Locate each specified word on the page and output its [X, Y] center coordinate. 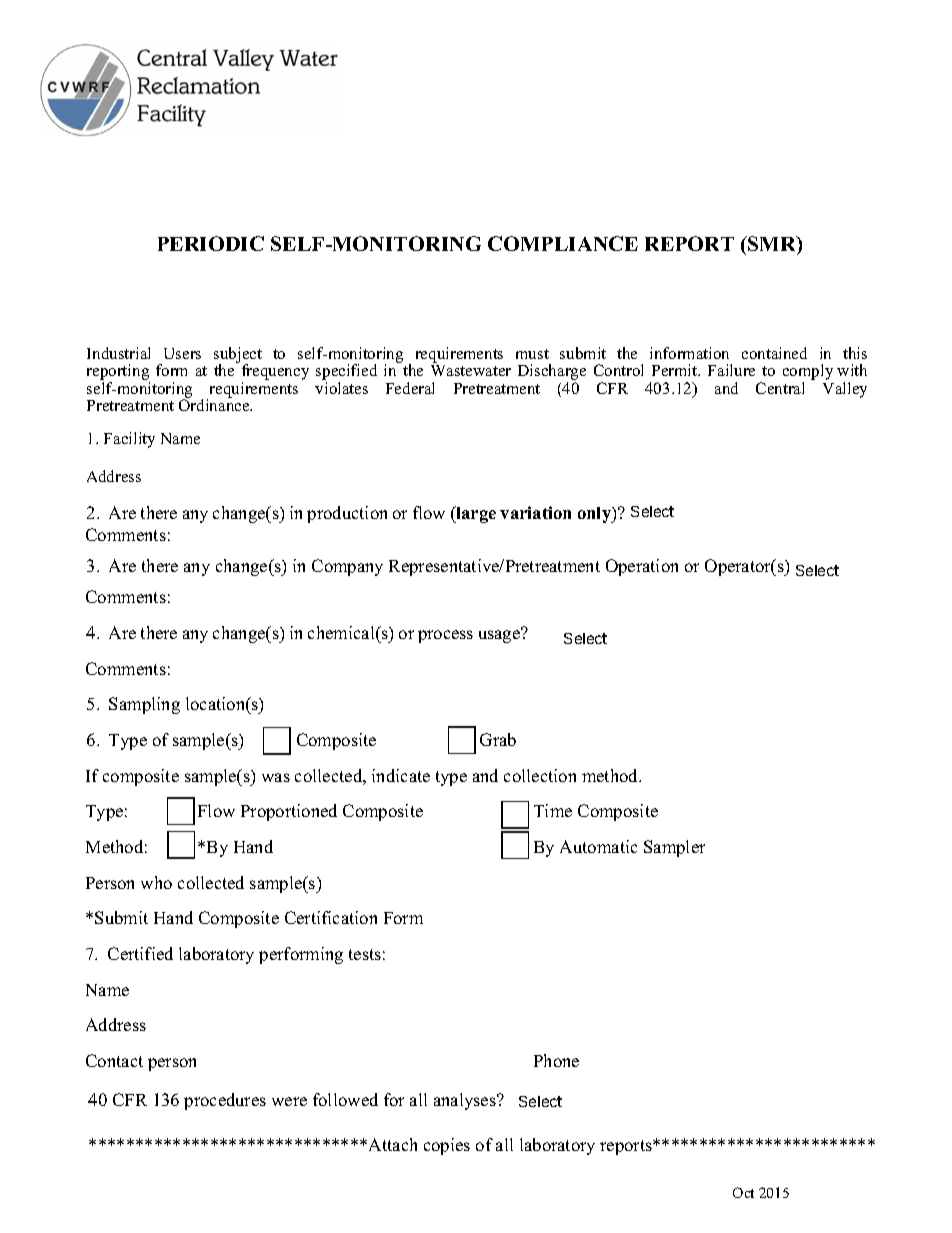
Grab [498, 739]
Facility [129, 440]
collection [540, 775]
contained [774, 353]
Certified [140, 953]
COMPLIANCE [563, 243]
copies [447, 1146]
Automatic [598, 846]
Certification [331, 917]
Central [780, 388]
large [475, 514]
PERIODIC [211, 243]
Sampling [144, 705]
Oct [743, 1192]
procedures [225, 1101]
